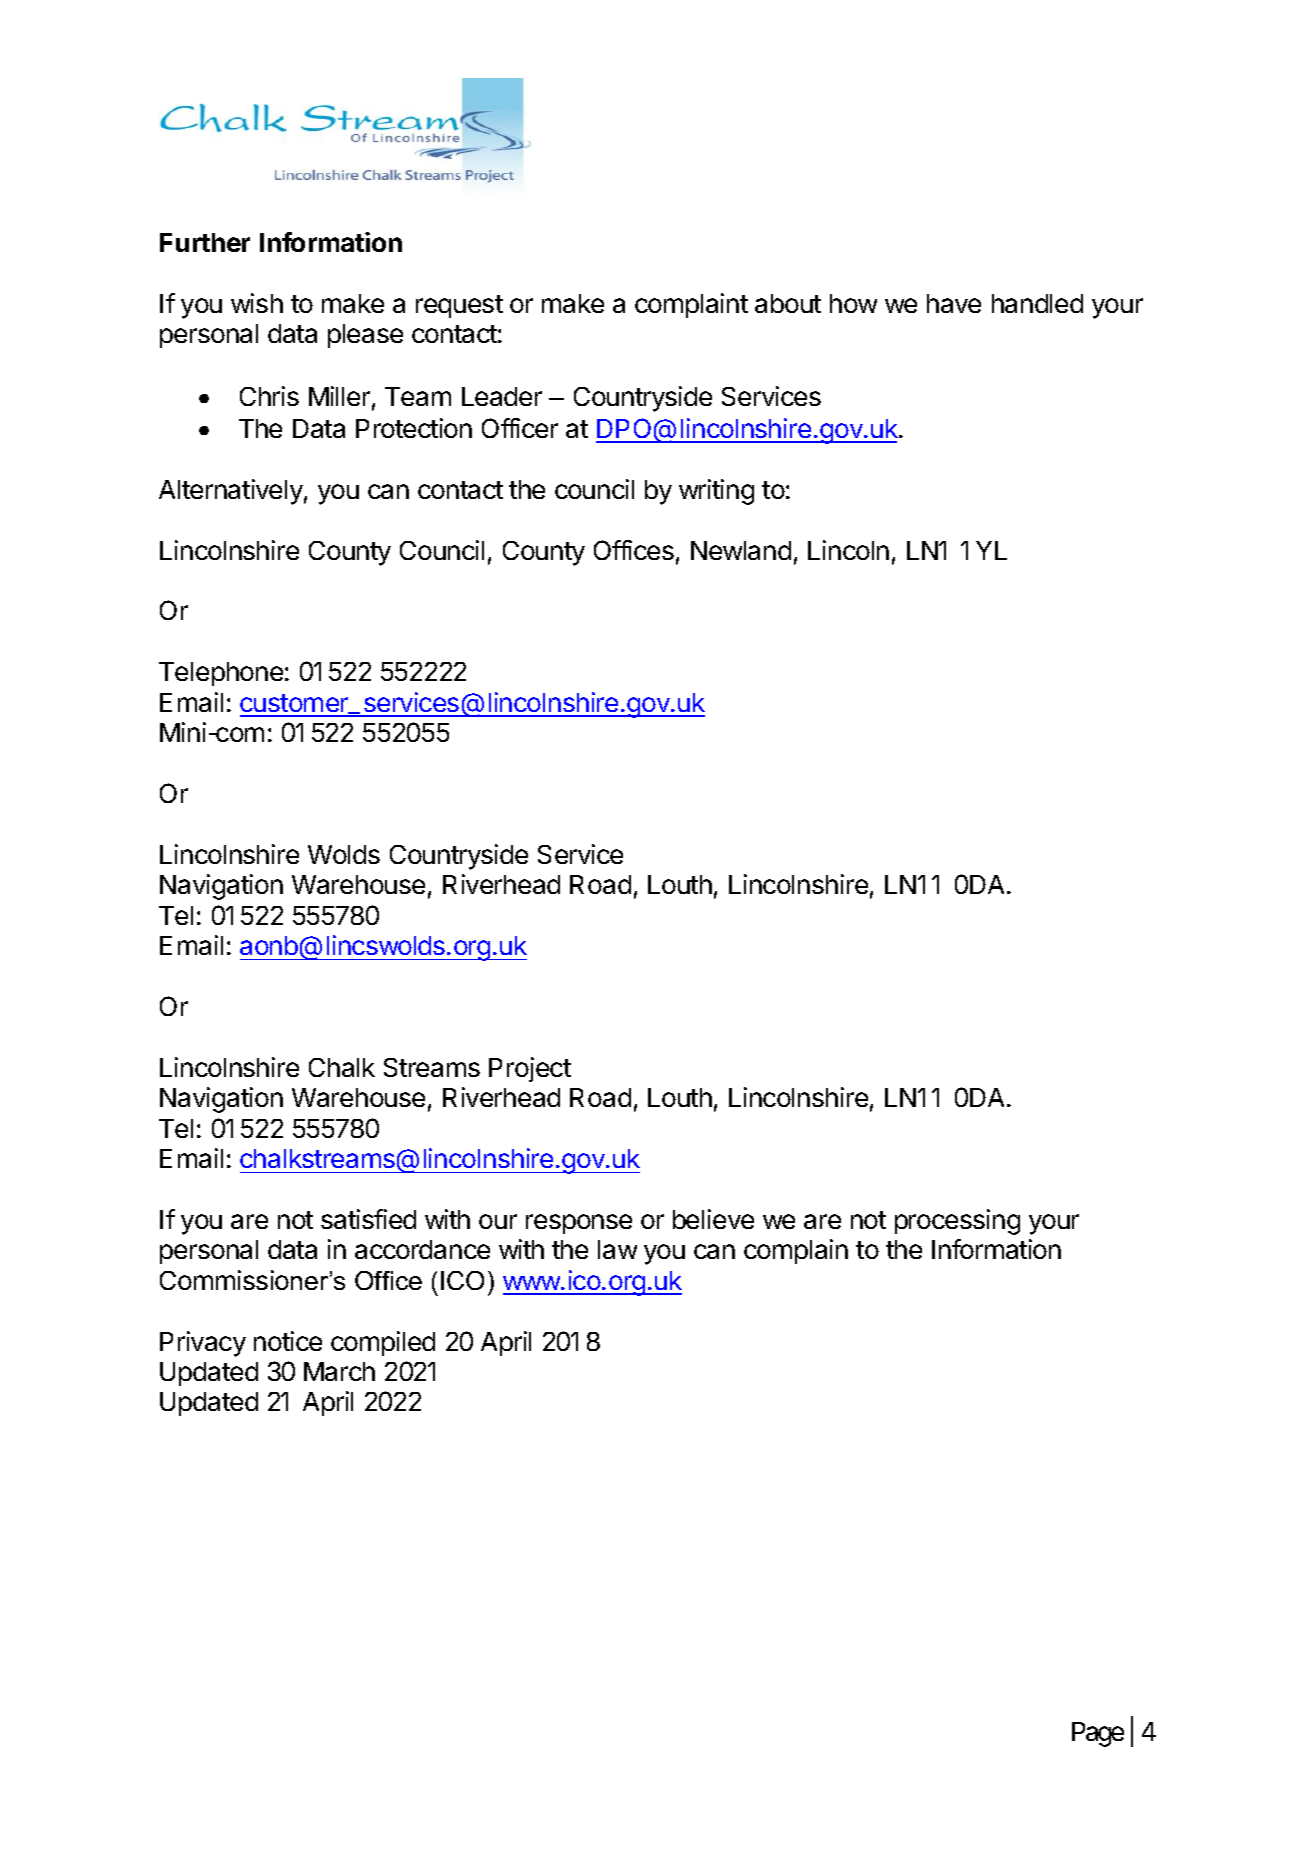 This screenshot has height=1856, width=1312. Describe the element at coordinates (617, 1249) in the screenshot. I see `law` at that location.
